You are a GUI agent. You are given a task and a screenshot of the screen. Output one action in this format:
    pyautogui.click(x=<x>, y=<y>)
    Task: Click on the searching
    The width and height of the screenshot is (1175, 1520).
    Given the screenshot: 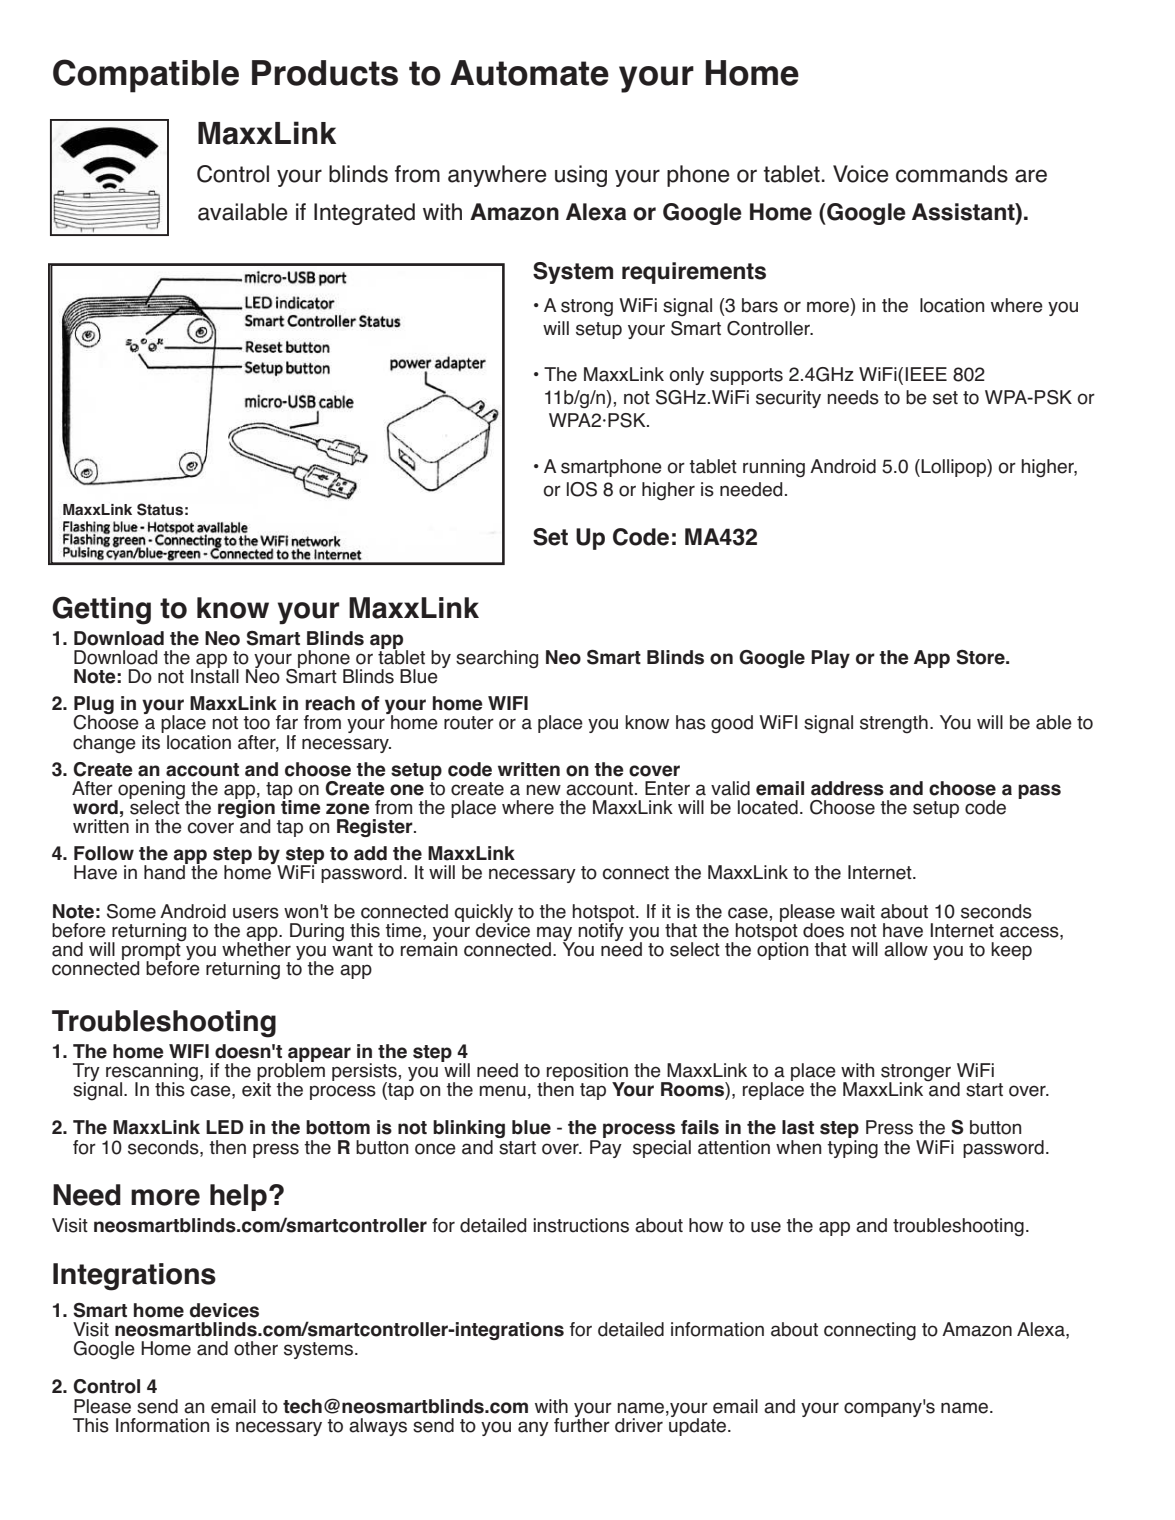 What is the action you would take?
    pyautogui.click(x=497, y=659)
